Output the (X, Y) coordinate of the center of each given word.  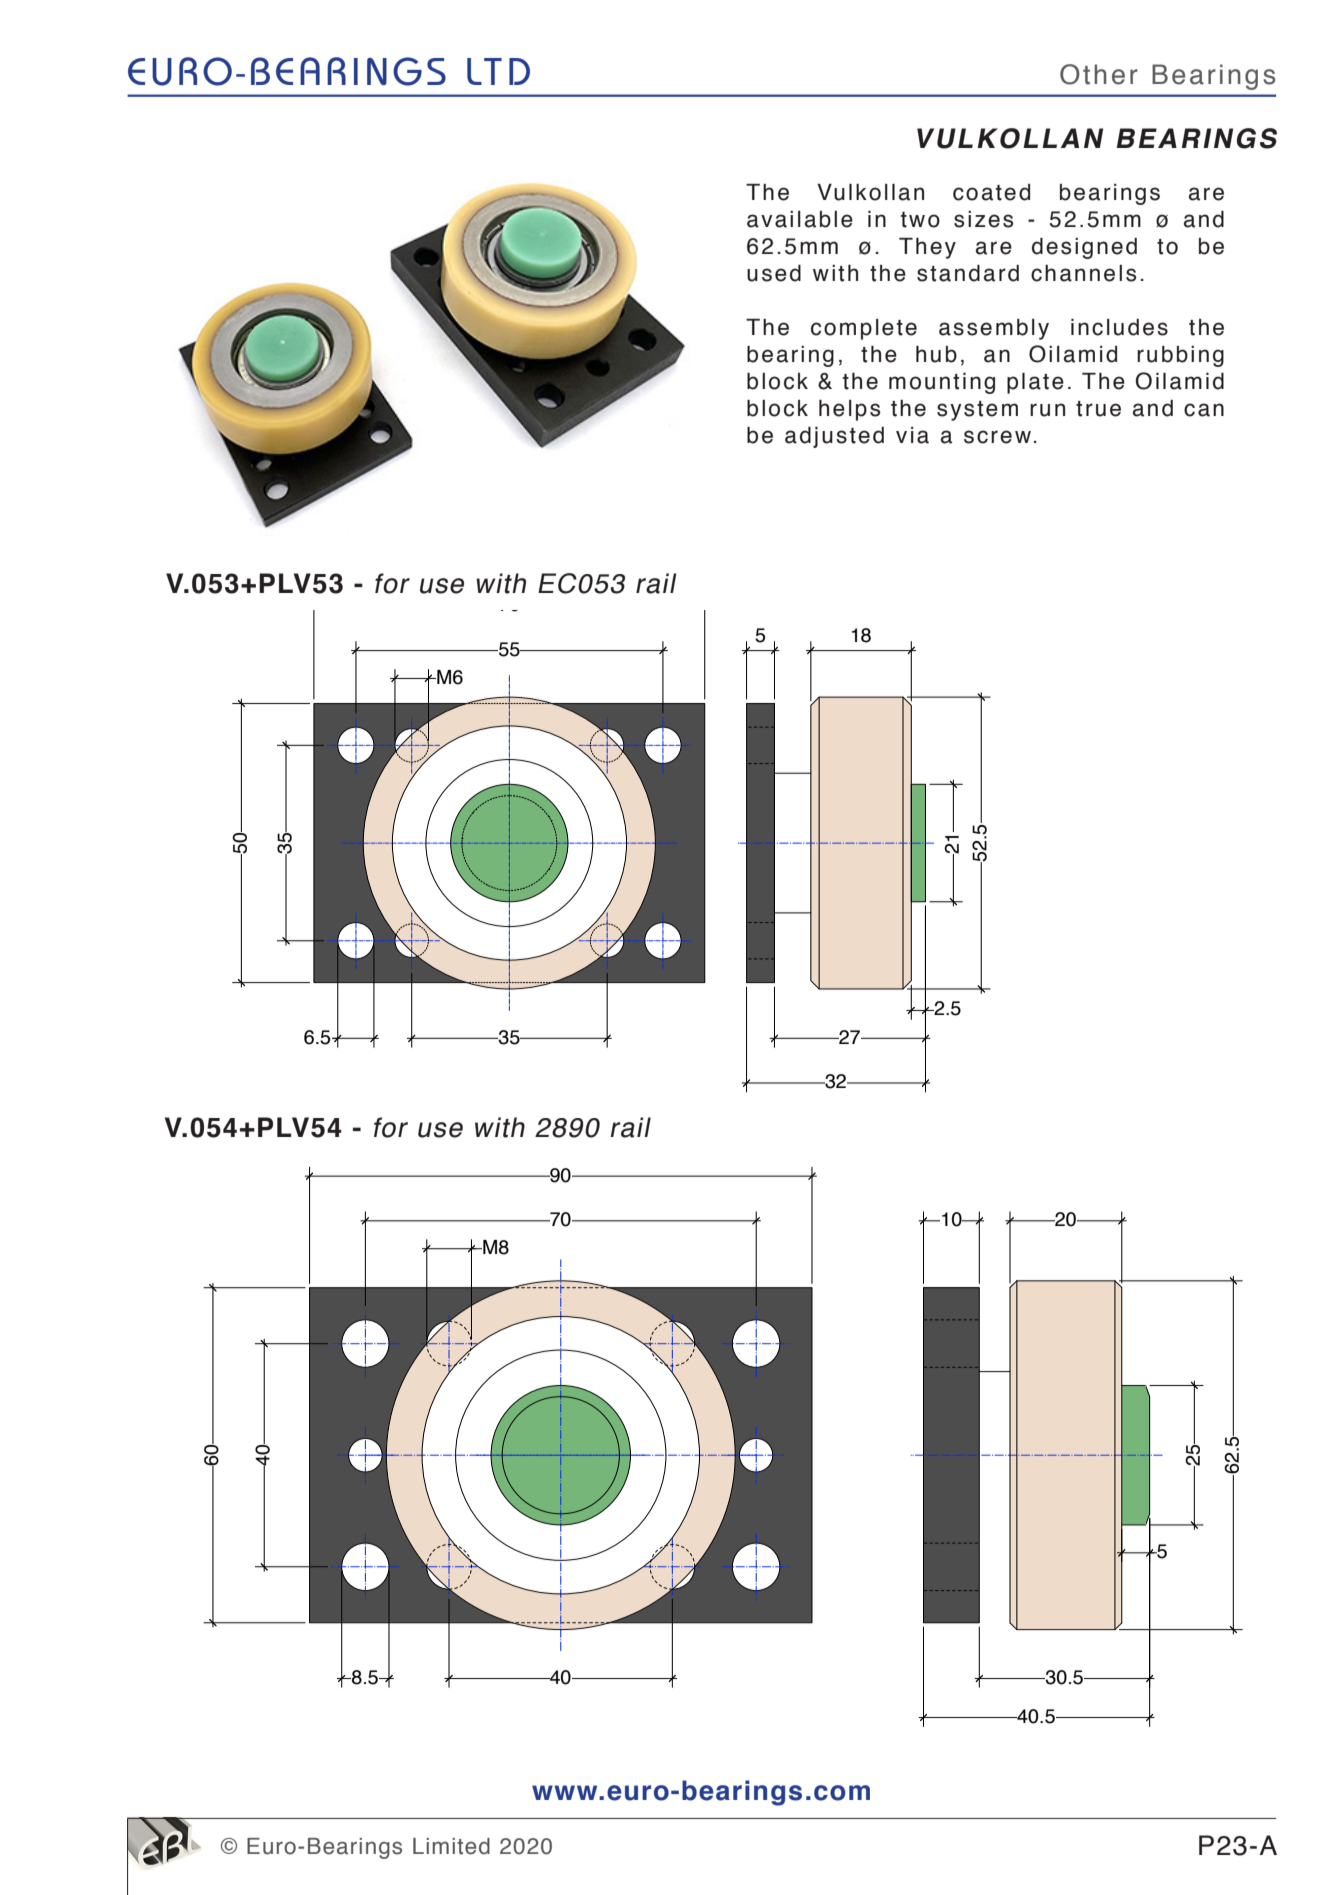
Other (1099, 74)
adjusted (834, 437)
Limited (451, 1846)
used (774, 273)
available (800, 219)
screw (997, 437)
